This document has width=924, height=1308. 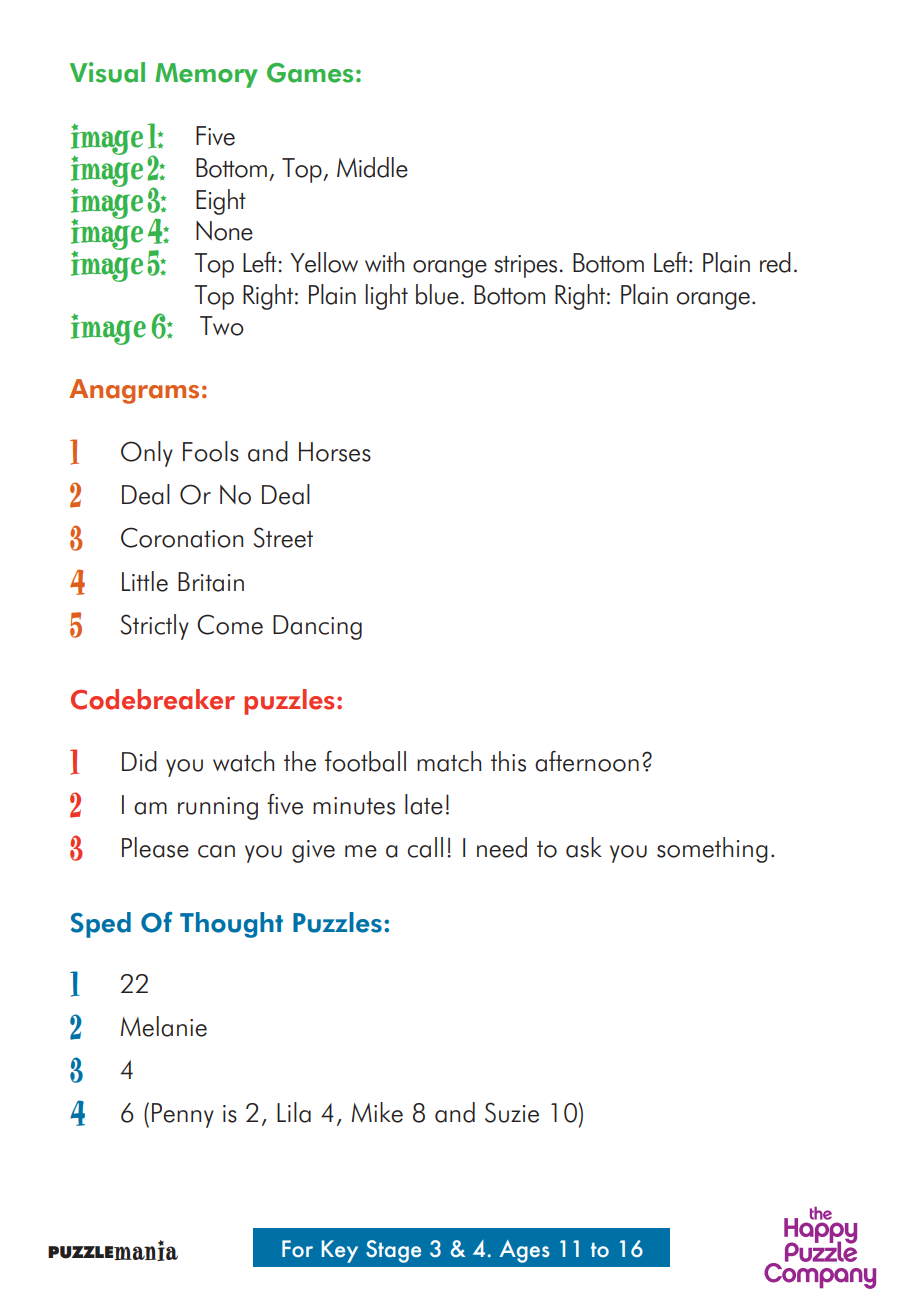 What do you see at coordinates (525, 1251) in the document?
I see `Ages` at bounding box center [525, 1251].
